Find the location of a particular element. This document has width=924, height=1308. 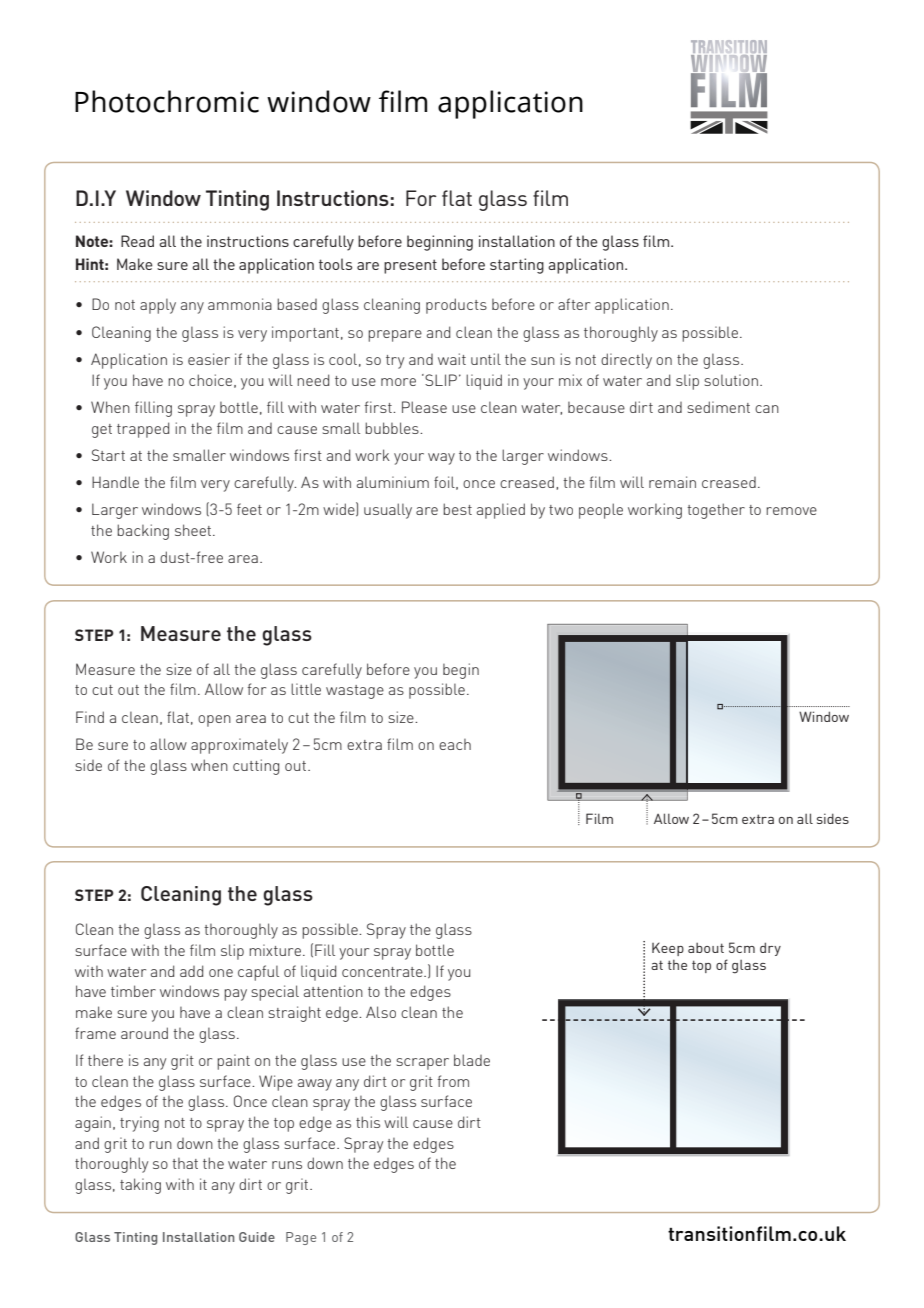

together is located at coordinates (716, 511).
